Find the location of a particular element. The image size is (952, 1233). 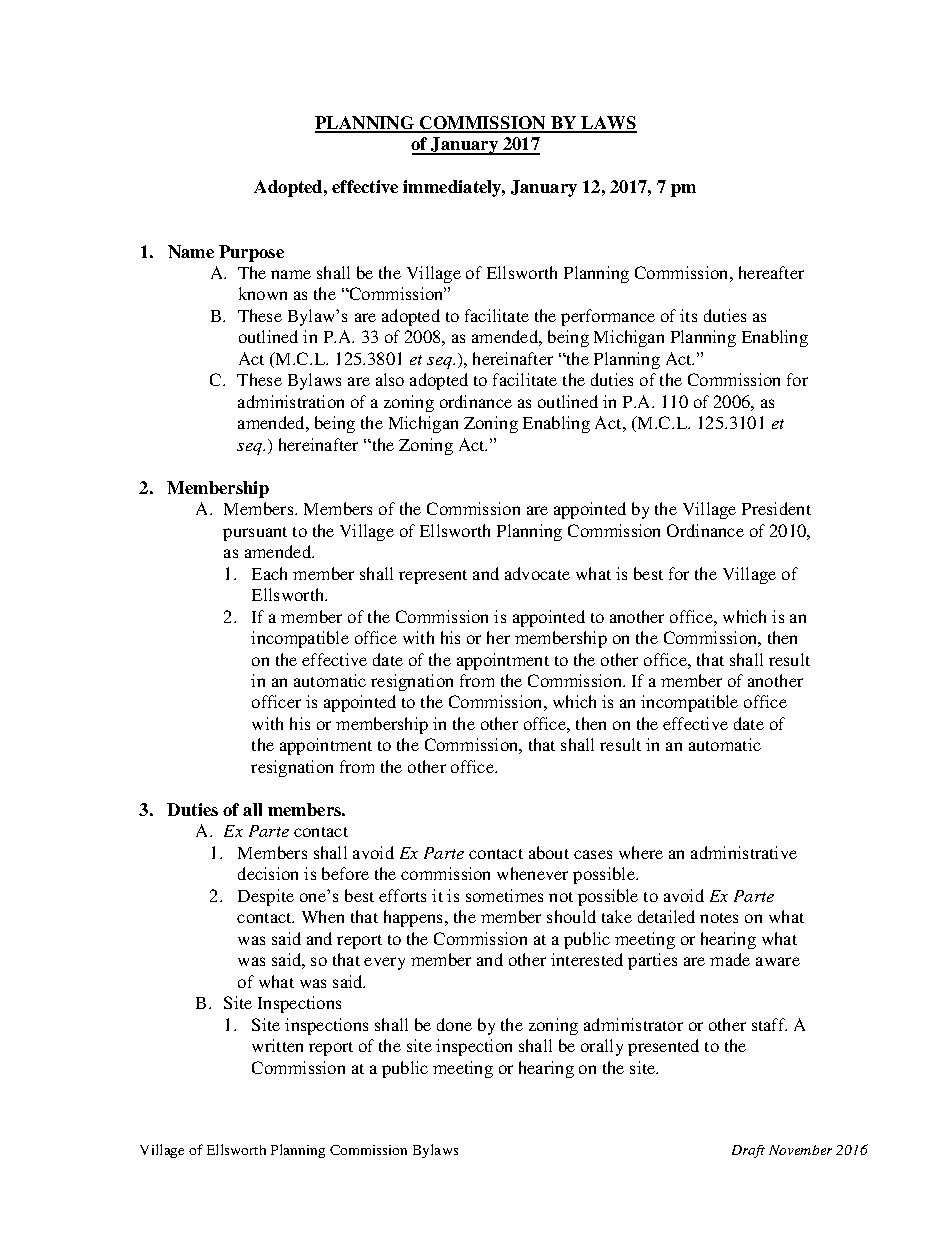

known is located at coordinates (263, 293).
